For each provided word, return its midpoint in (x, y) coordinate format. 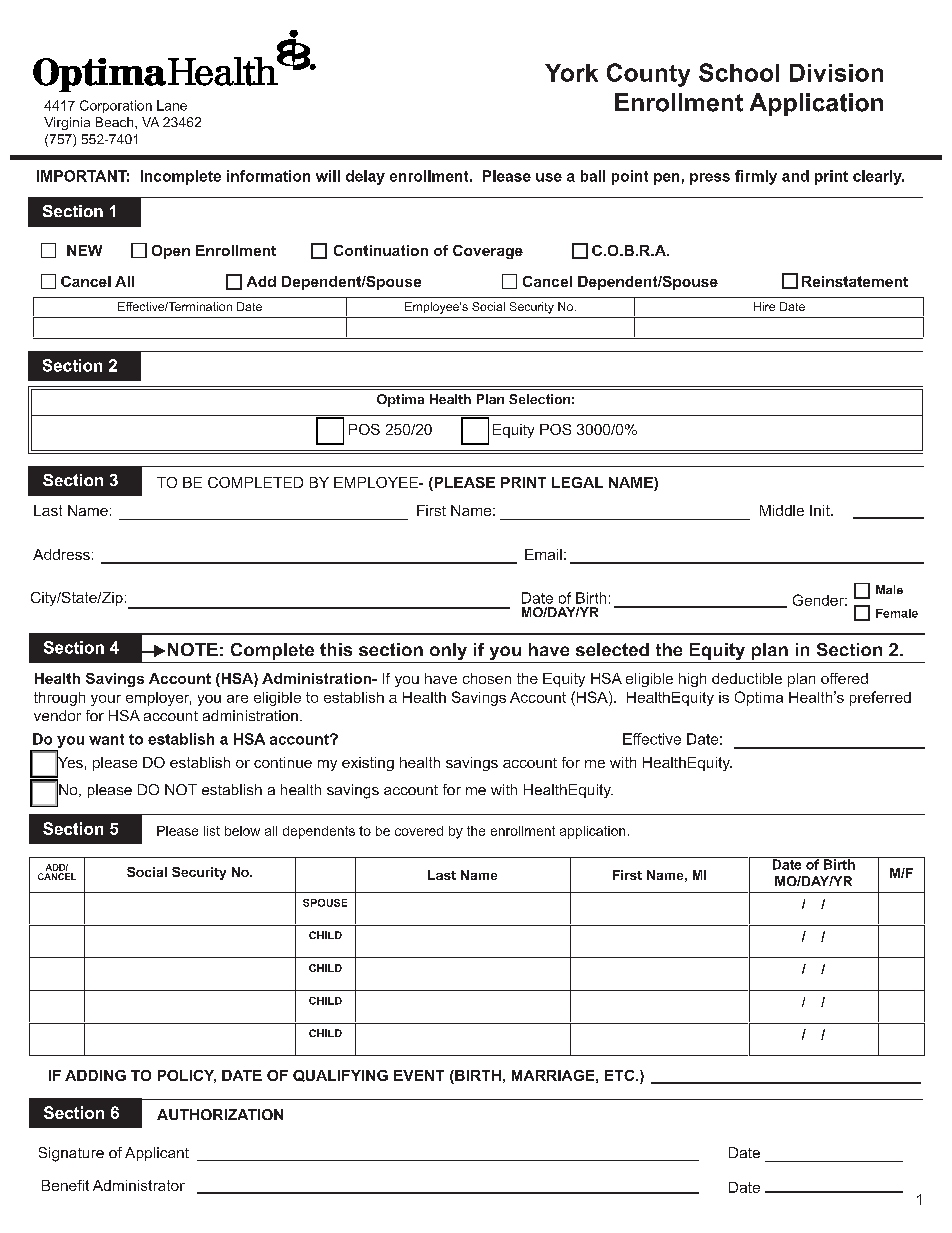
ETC (621, 1075)
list (212, 831)
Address (61, 554)
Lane (172, 105)
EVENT (419, 1075)
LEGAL (577, 482)
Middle (782, 510)
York (571, 73)
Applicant (157, 1154)
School (739, 72)
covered (419, 831)
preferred (880, 698)
